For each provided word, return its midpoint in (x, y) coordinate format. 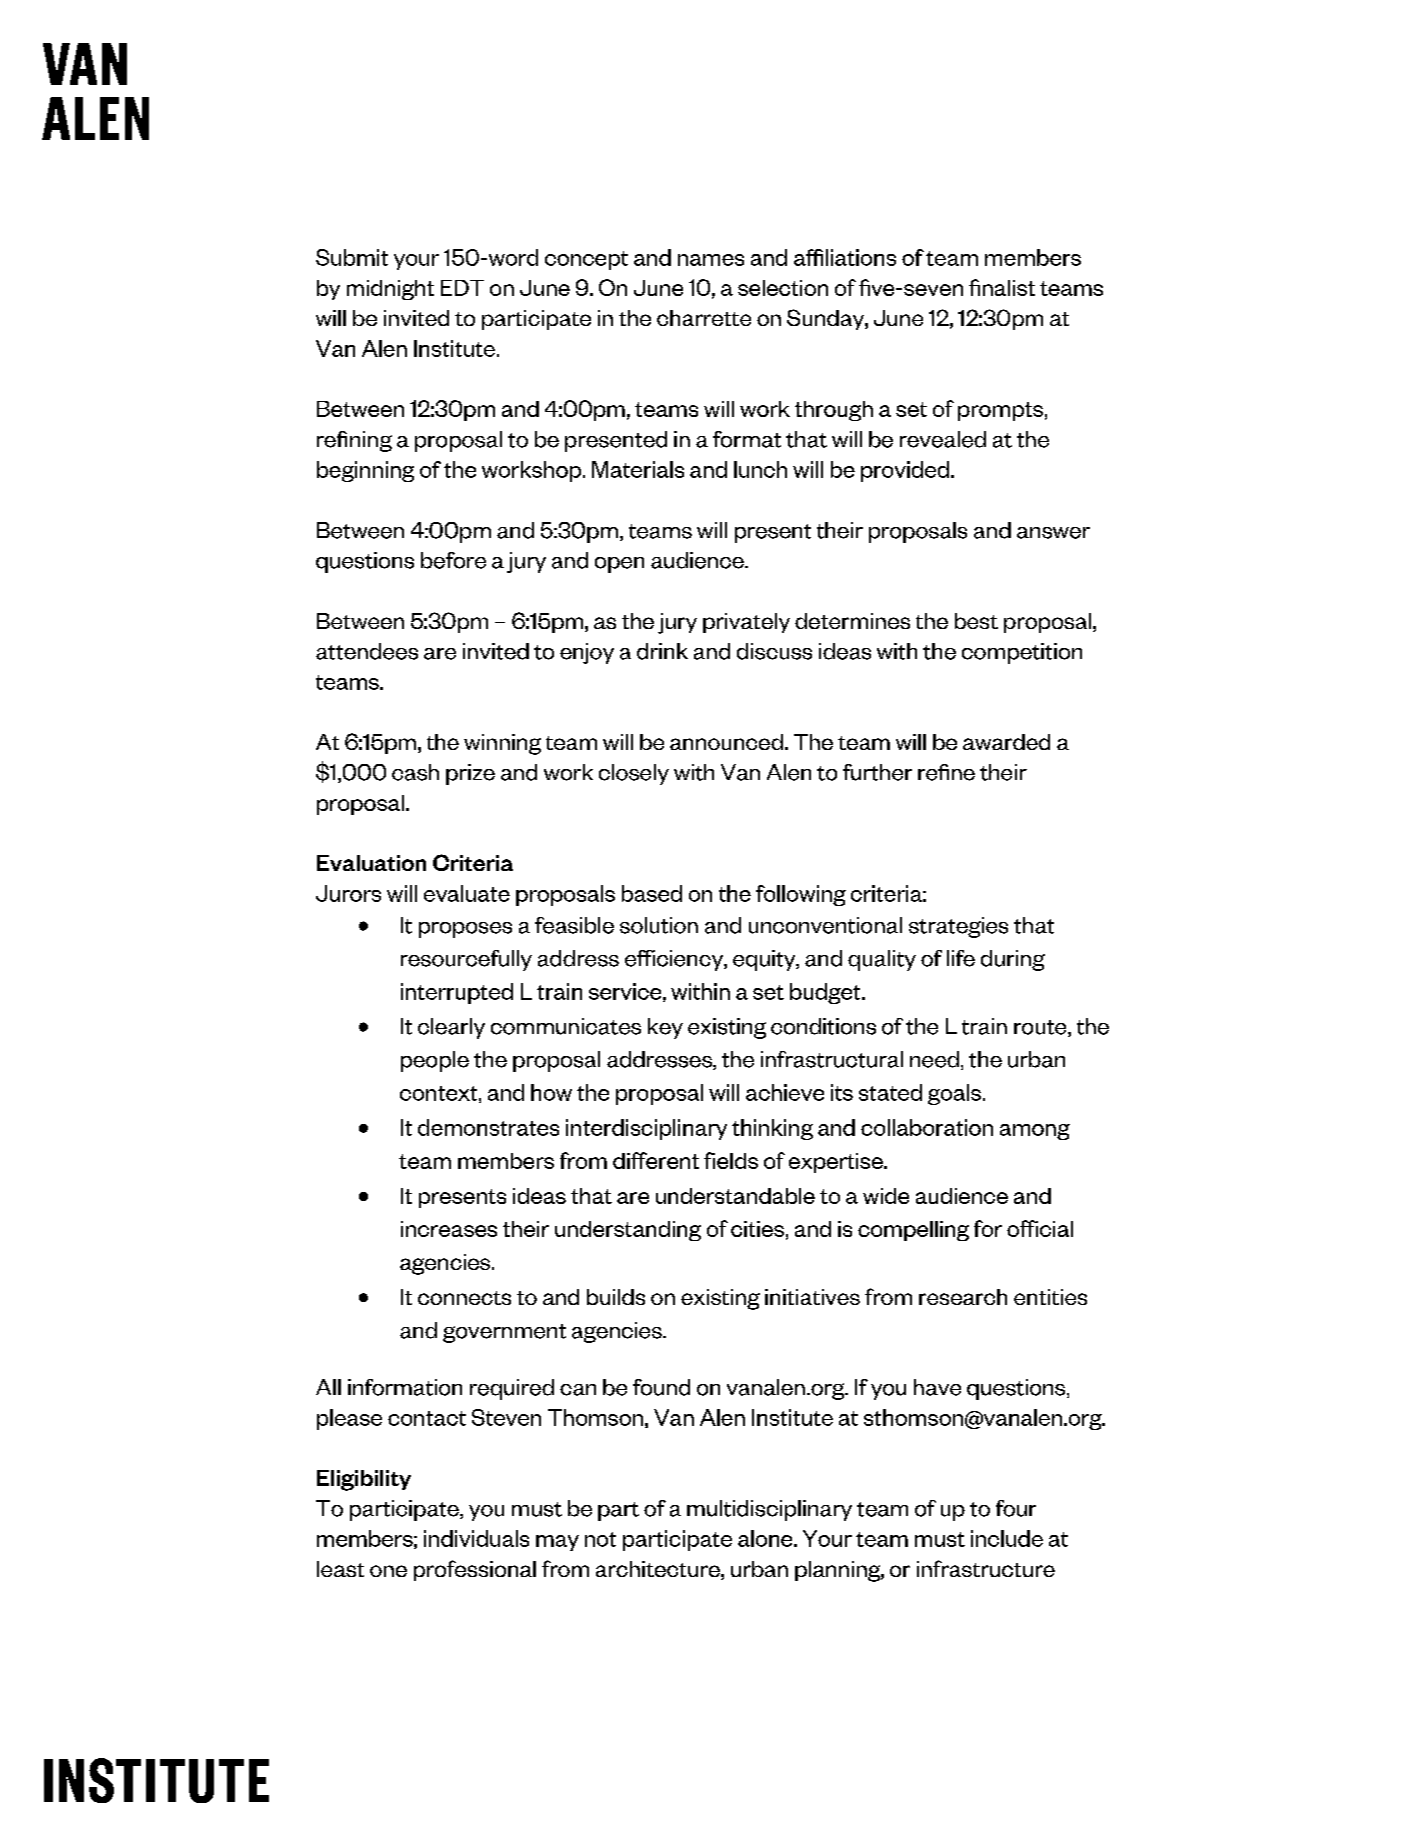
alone (766, 1538)
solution (659, 925)
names (711, 260)
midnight (390, 290)
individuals (476, 1538)
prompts (1000, 411)
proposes (465, 930)
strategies (958, 927)
